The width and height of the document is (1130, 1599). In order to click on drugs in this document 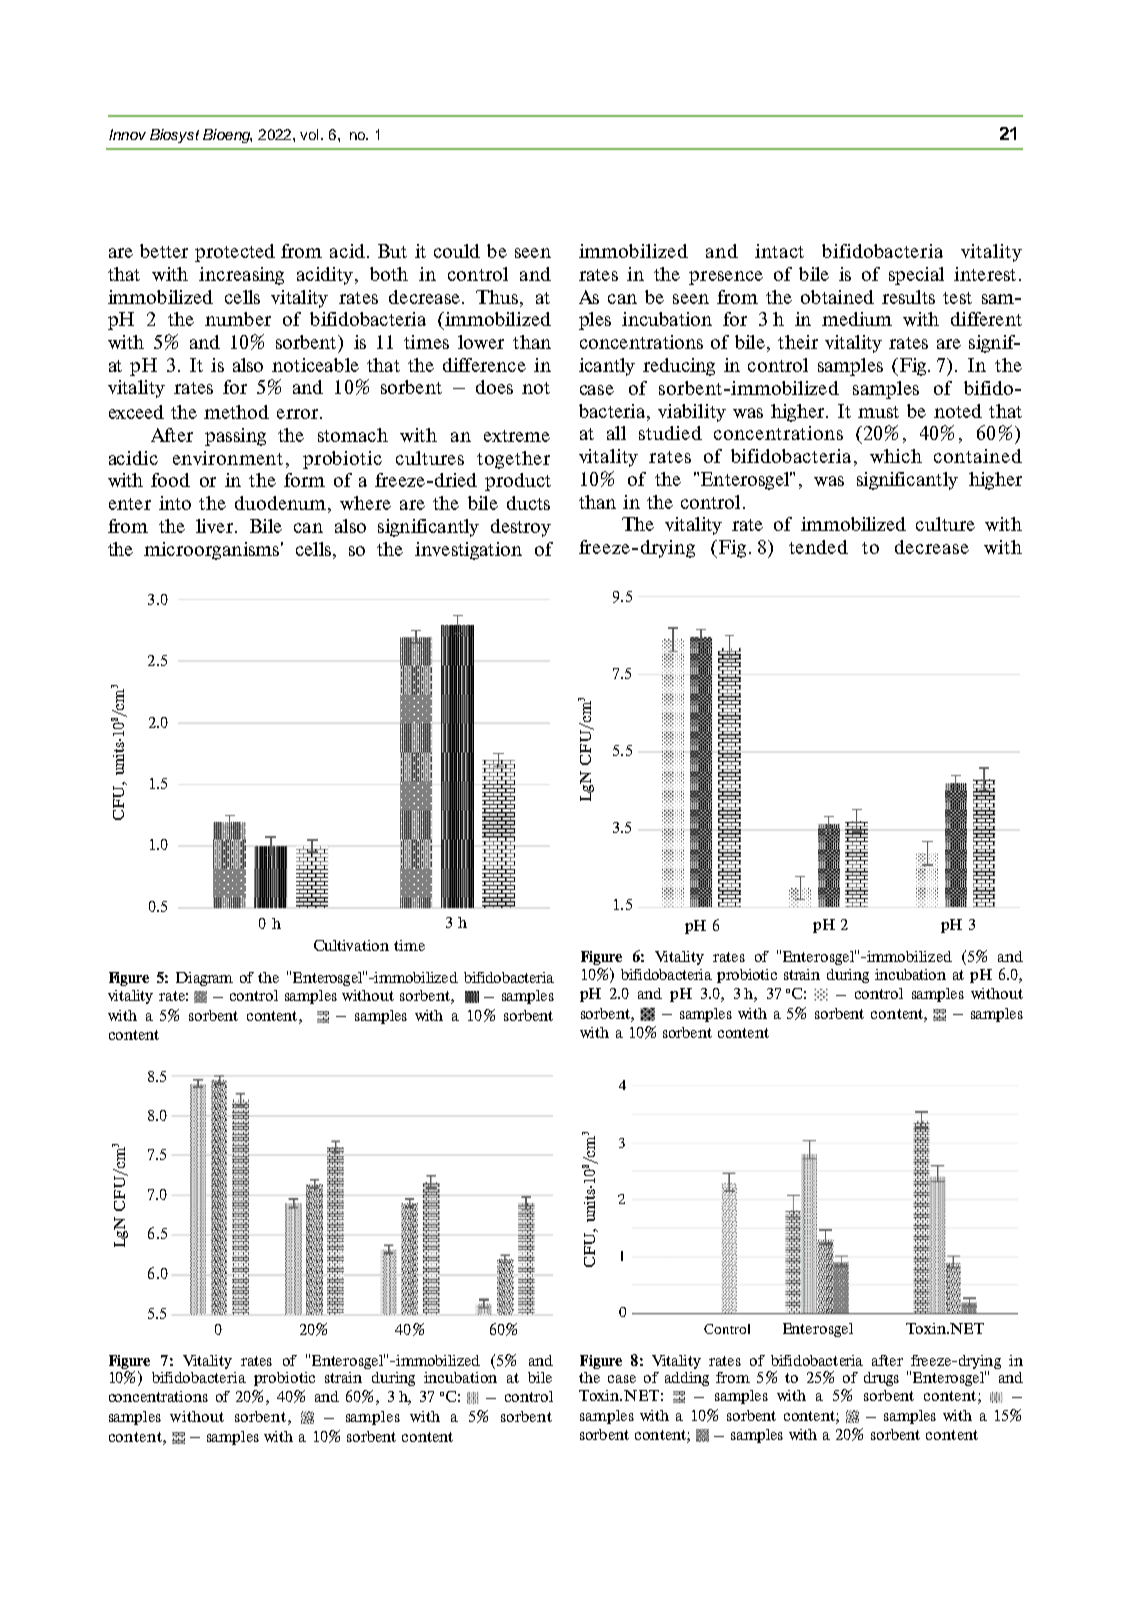, I will do `click(881, 1379)`.
